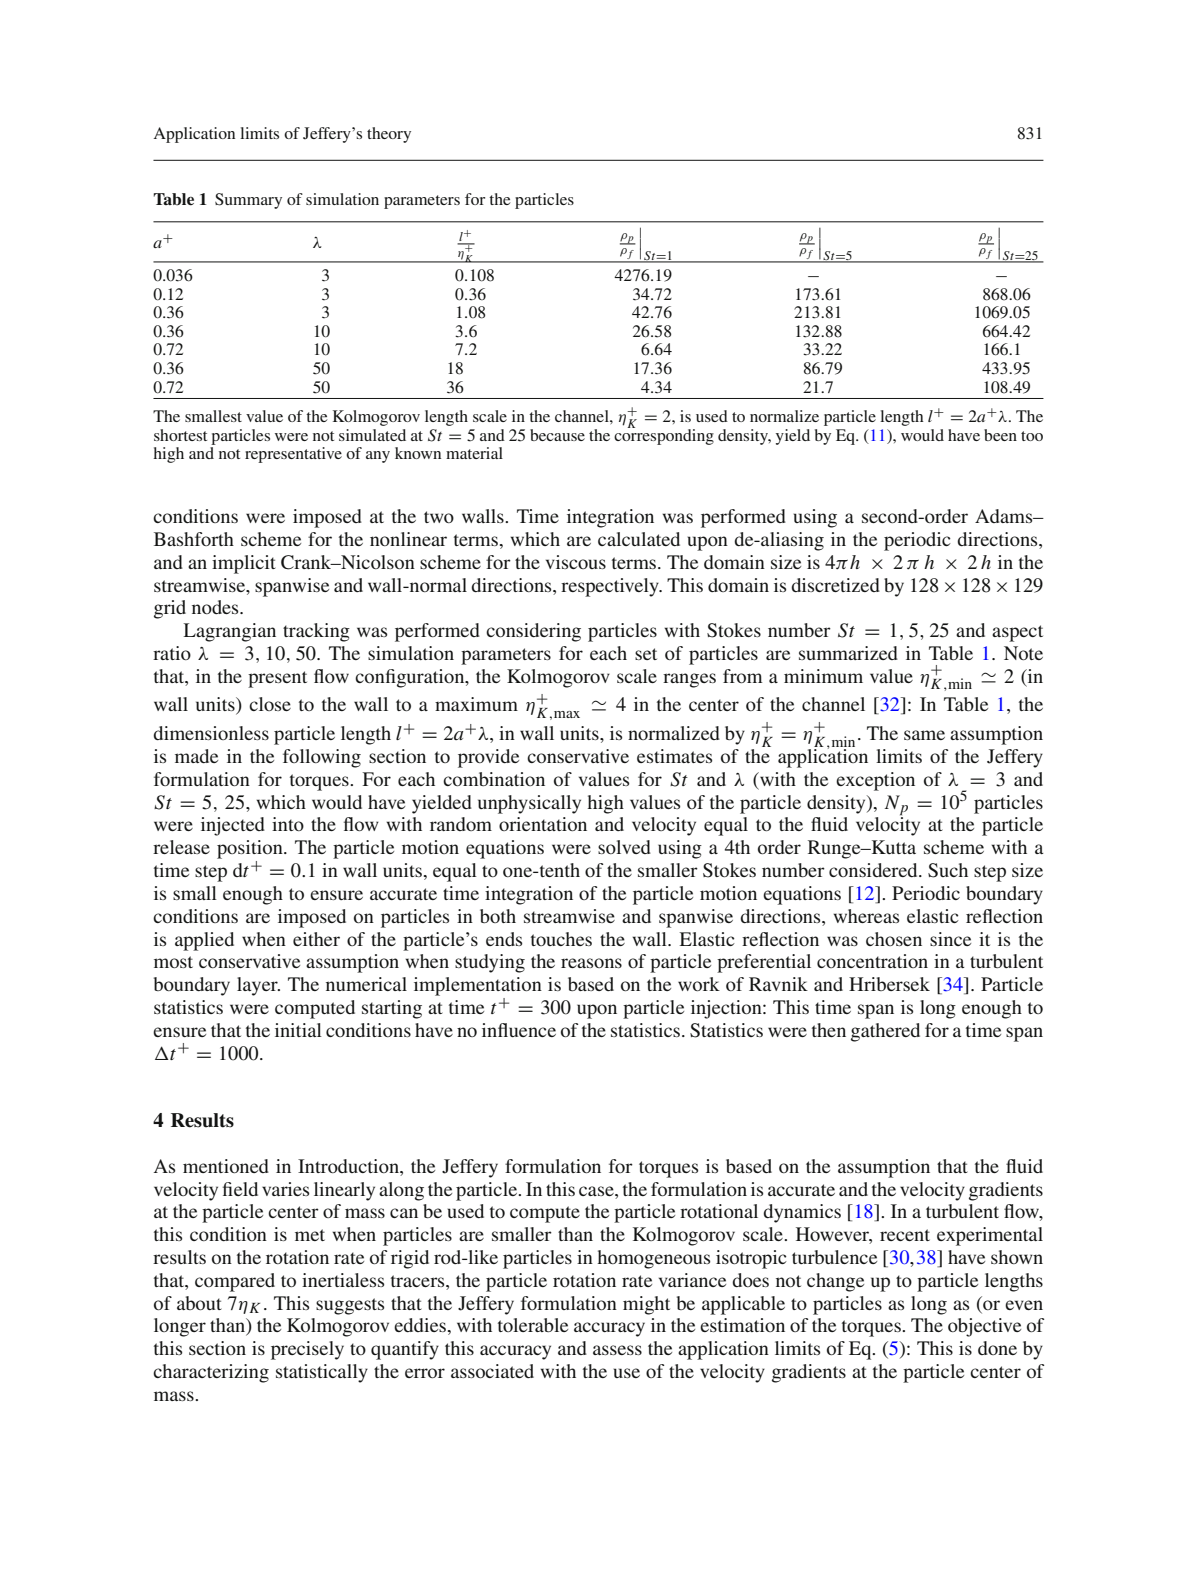 Image resolution: width=1198 pixels, height=1591 pixels. I want to click on following, so click(322, 758).
